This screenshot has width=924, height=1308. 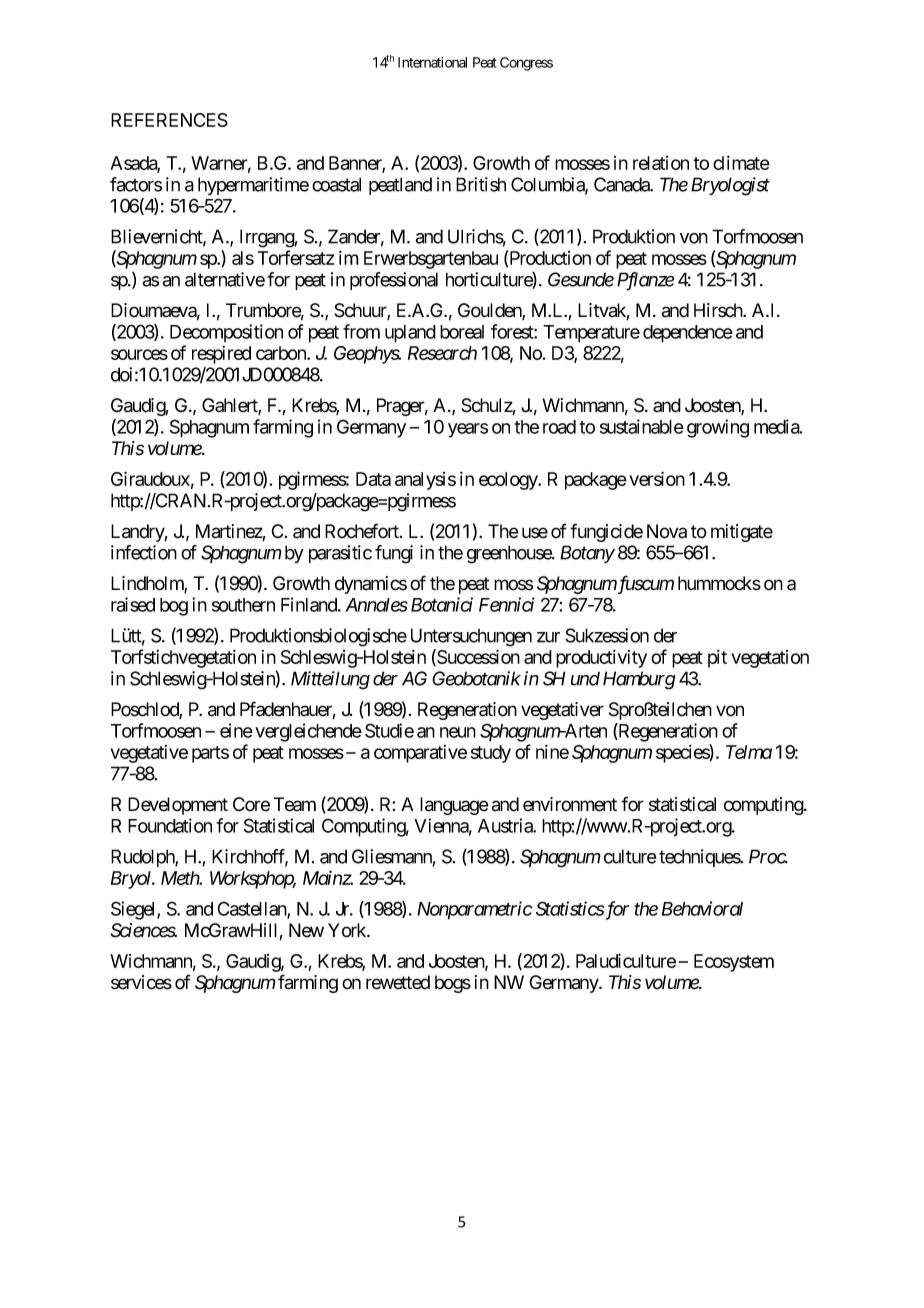 I want to click on relation, so click(x=661, y=163).
